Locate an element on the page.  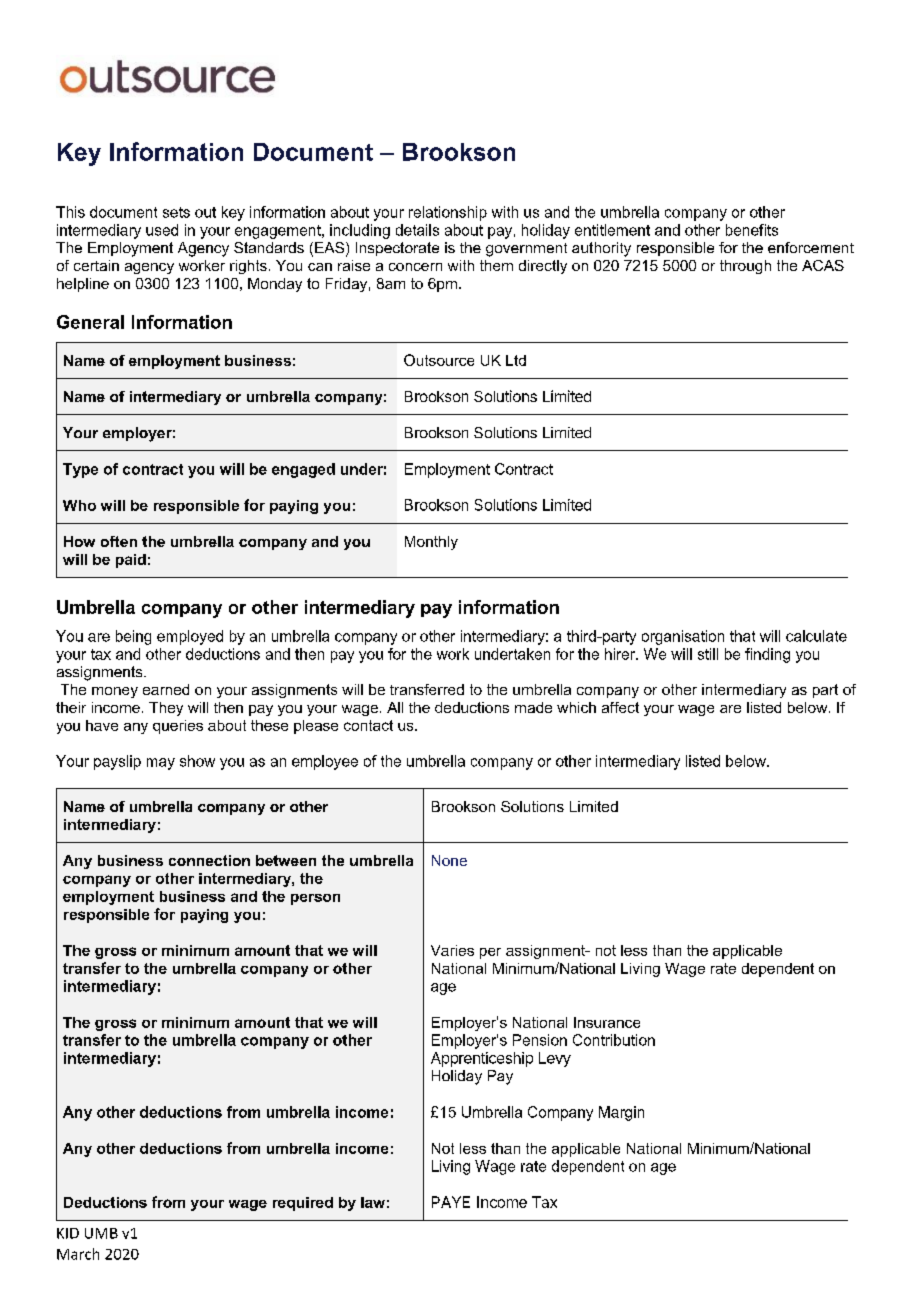
organisation is located at coordinates (683, 637).
